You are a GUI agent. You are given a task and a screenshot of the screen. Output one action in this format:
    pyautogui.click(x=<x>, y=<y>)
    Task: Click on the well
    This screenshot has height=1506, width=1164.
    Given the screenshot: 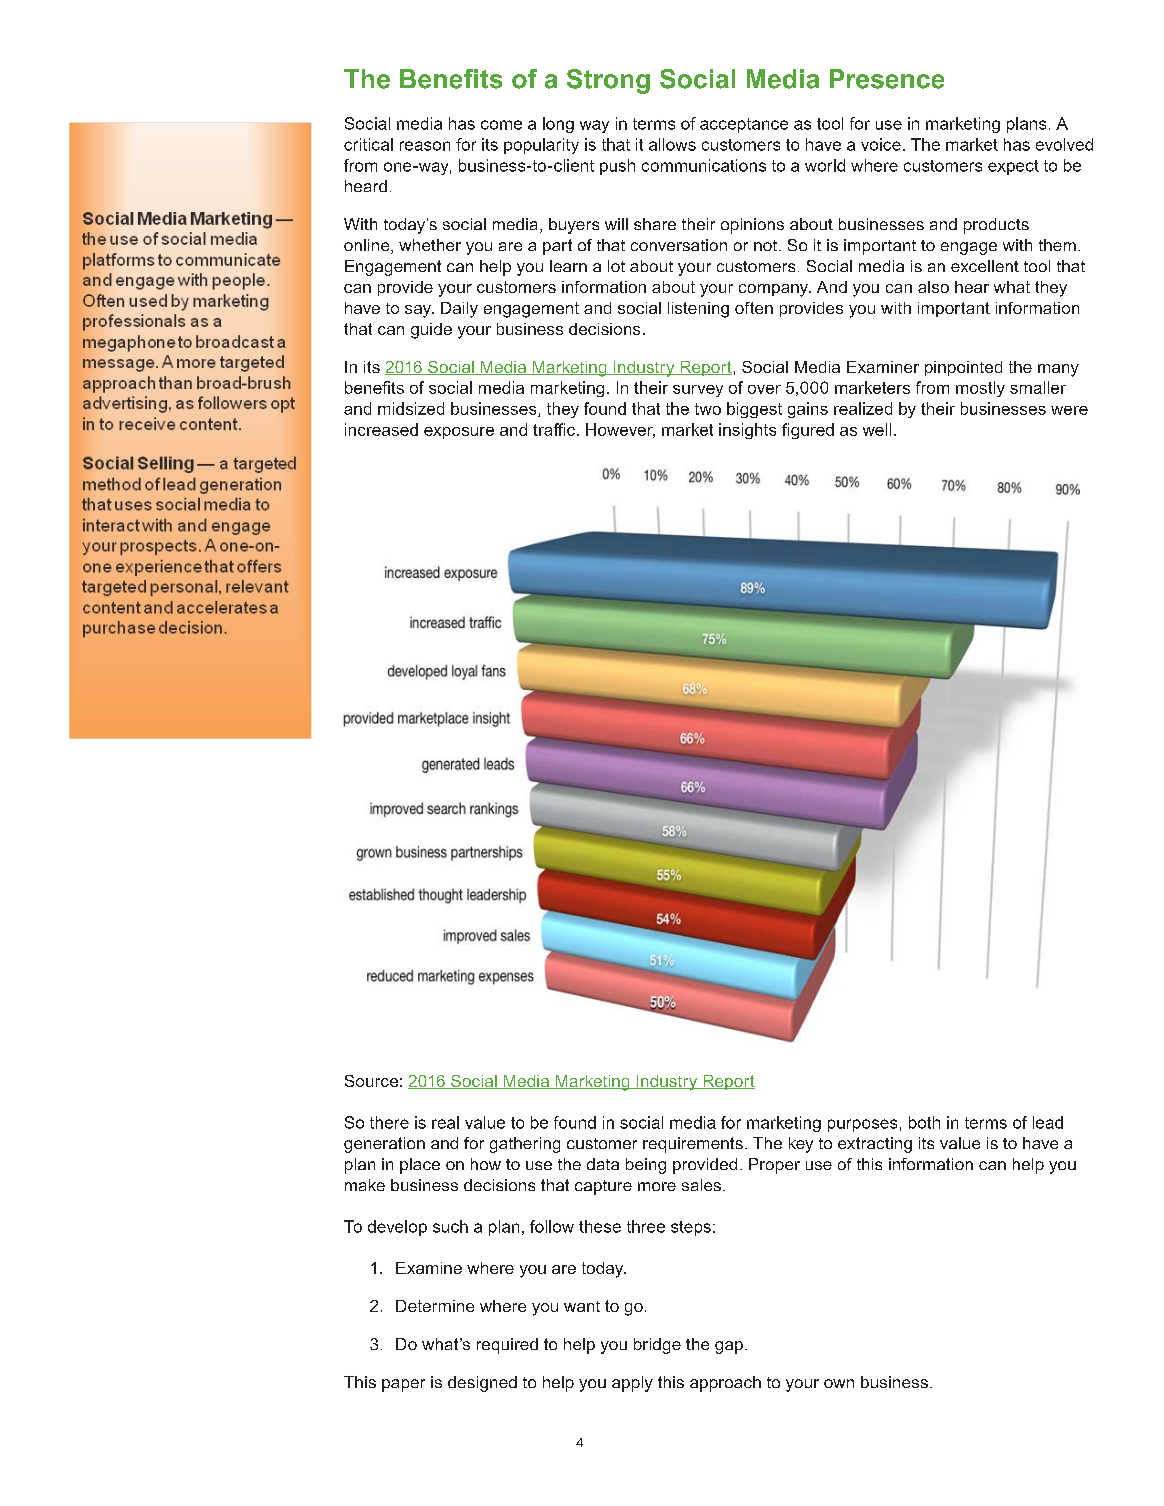 What is the action you would take?
    pyautogui.click(x=877, y=429)
